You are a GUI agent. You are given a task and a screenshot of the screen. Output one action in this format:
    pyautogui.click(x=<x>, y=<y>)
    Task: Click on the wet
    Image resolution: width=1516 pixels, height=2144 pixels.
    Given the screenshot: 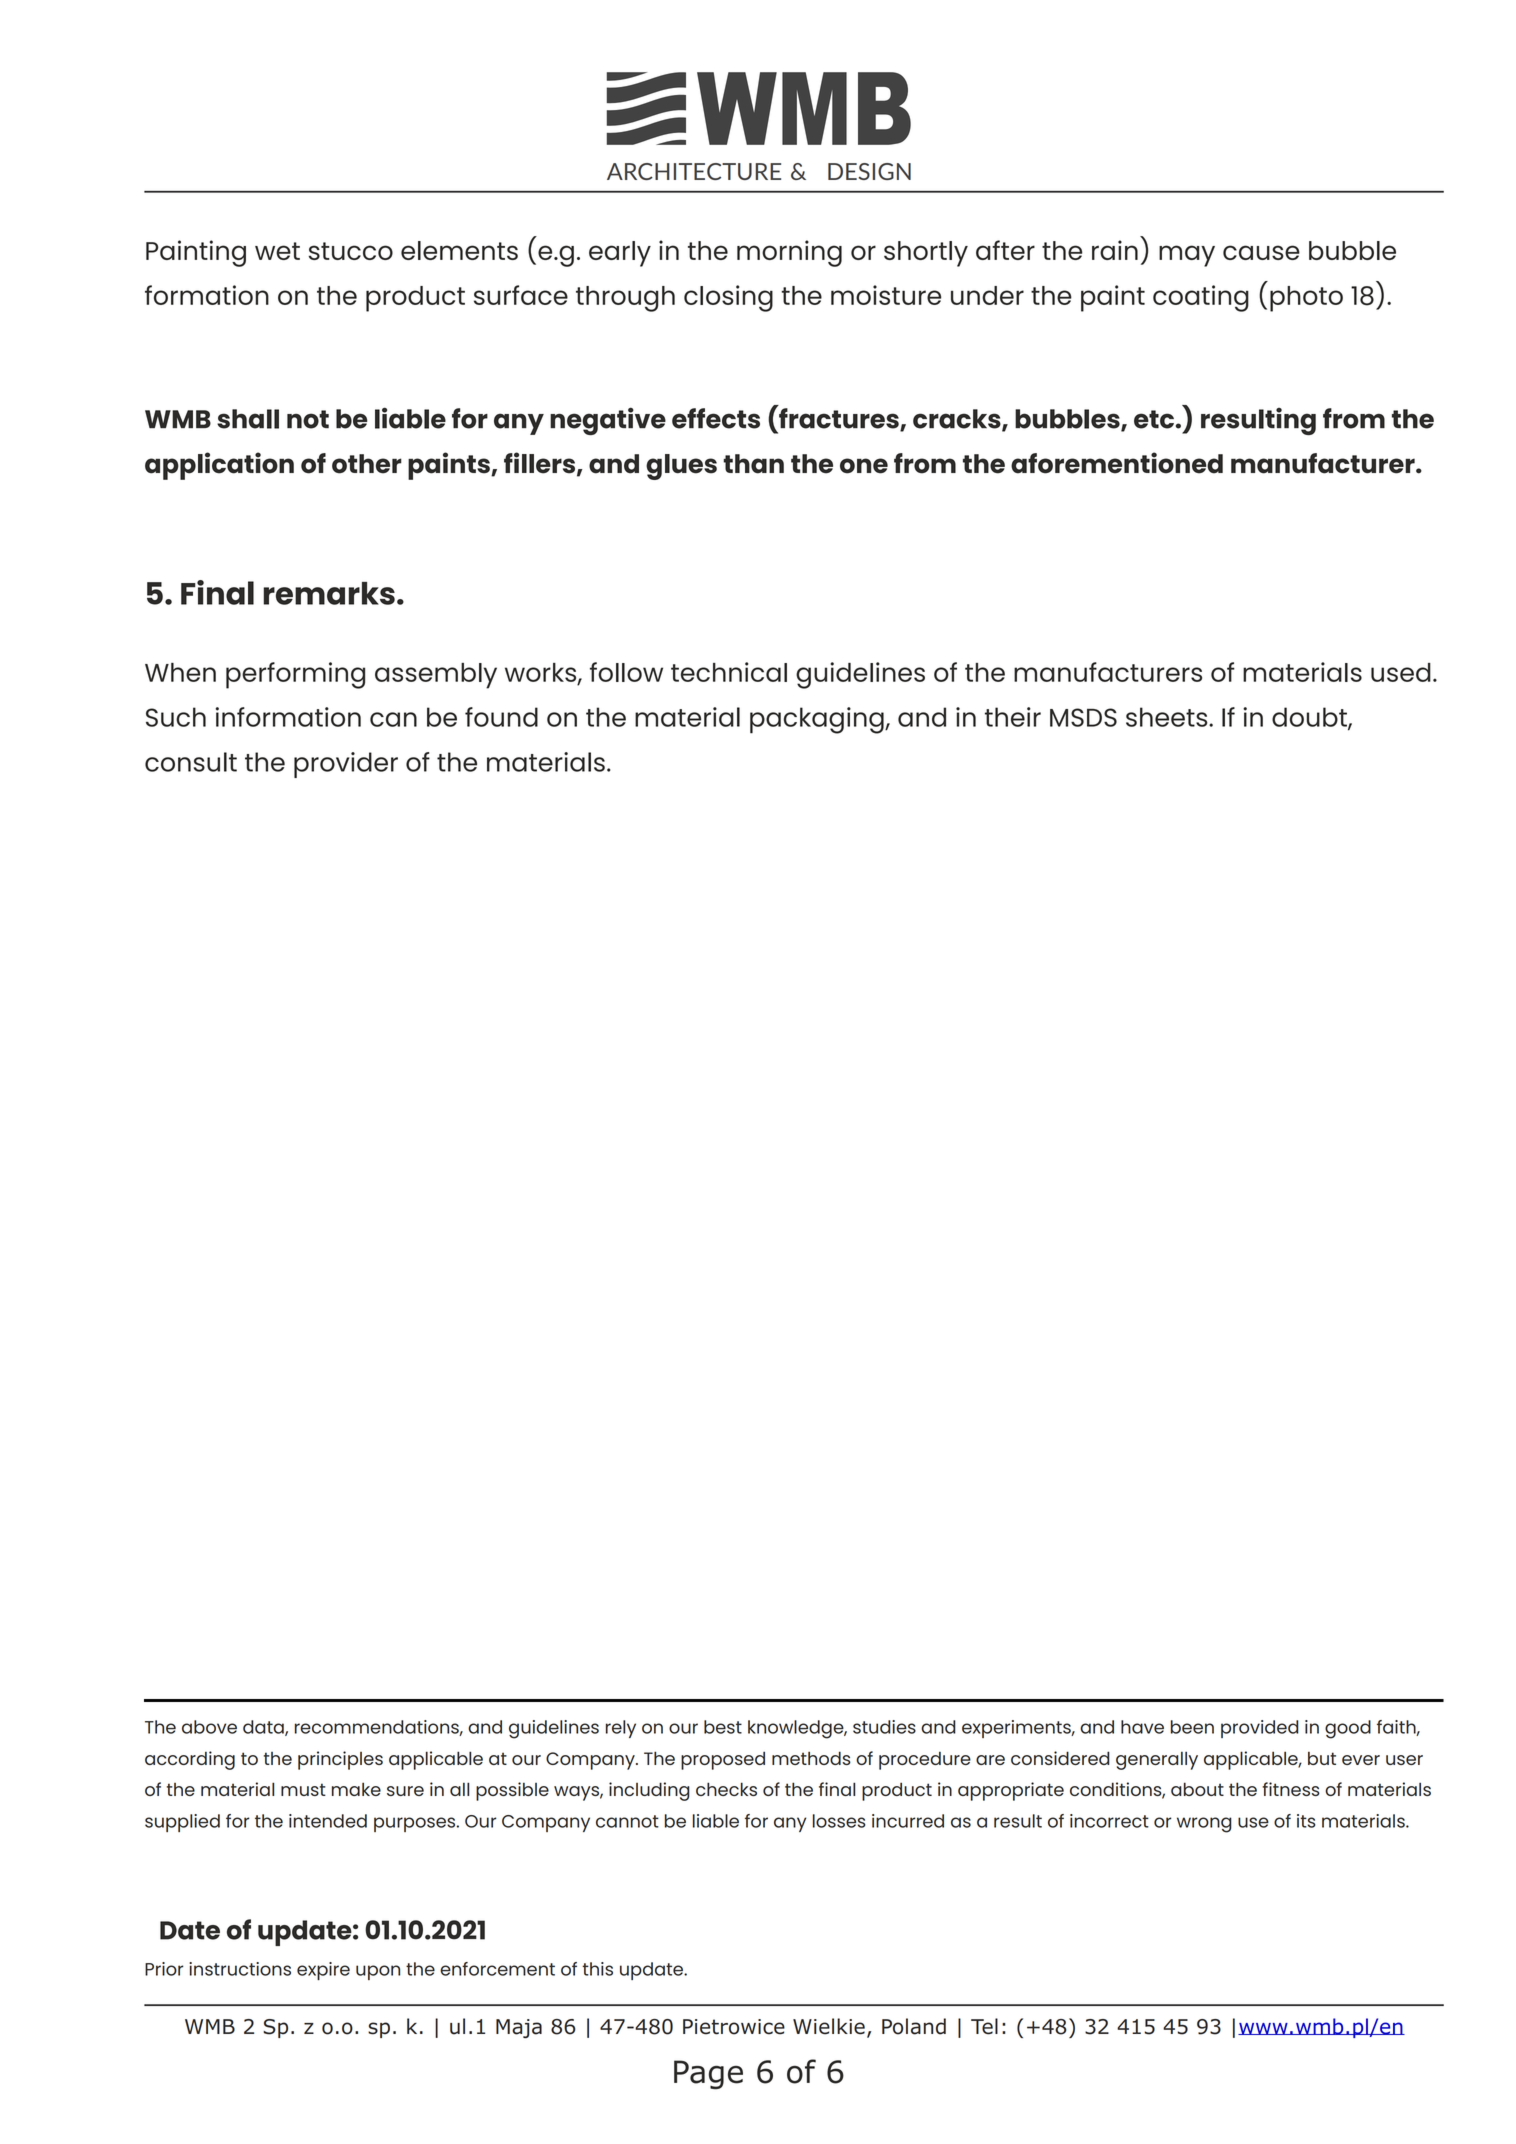 What is the action you would take?
    pyautogui.click(x=277, y=251)
